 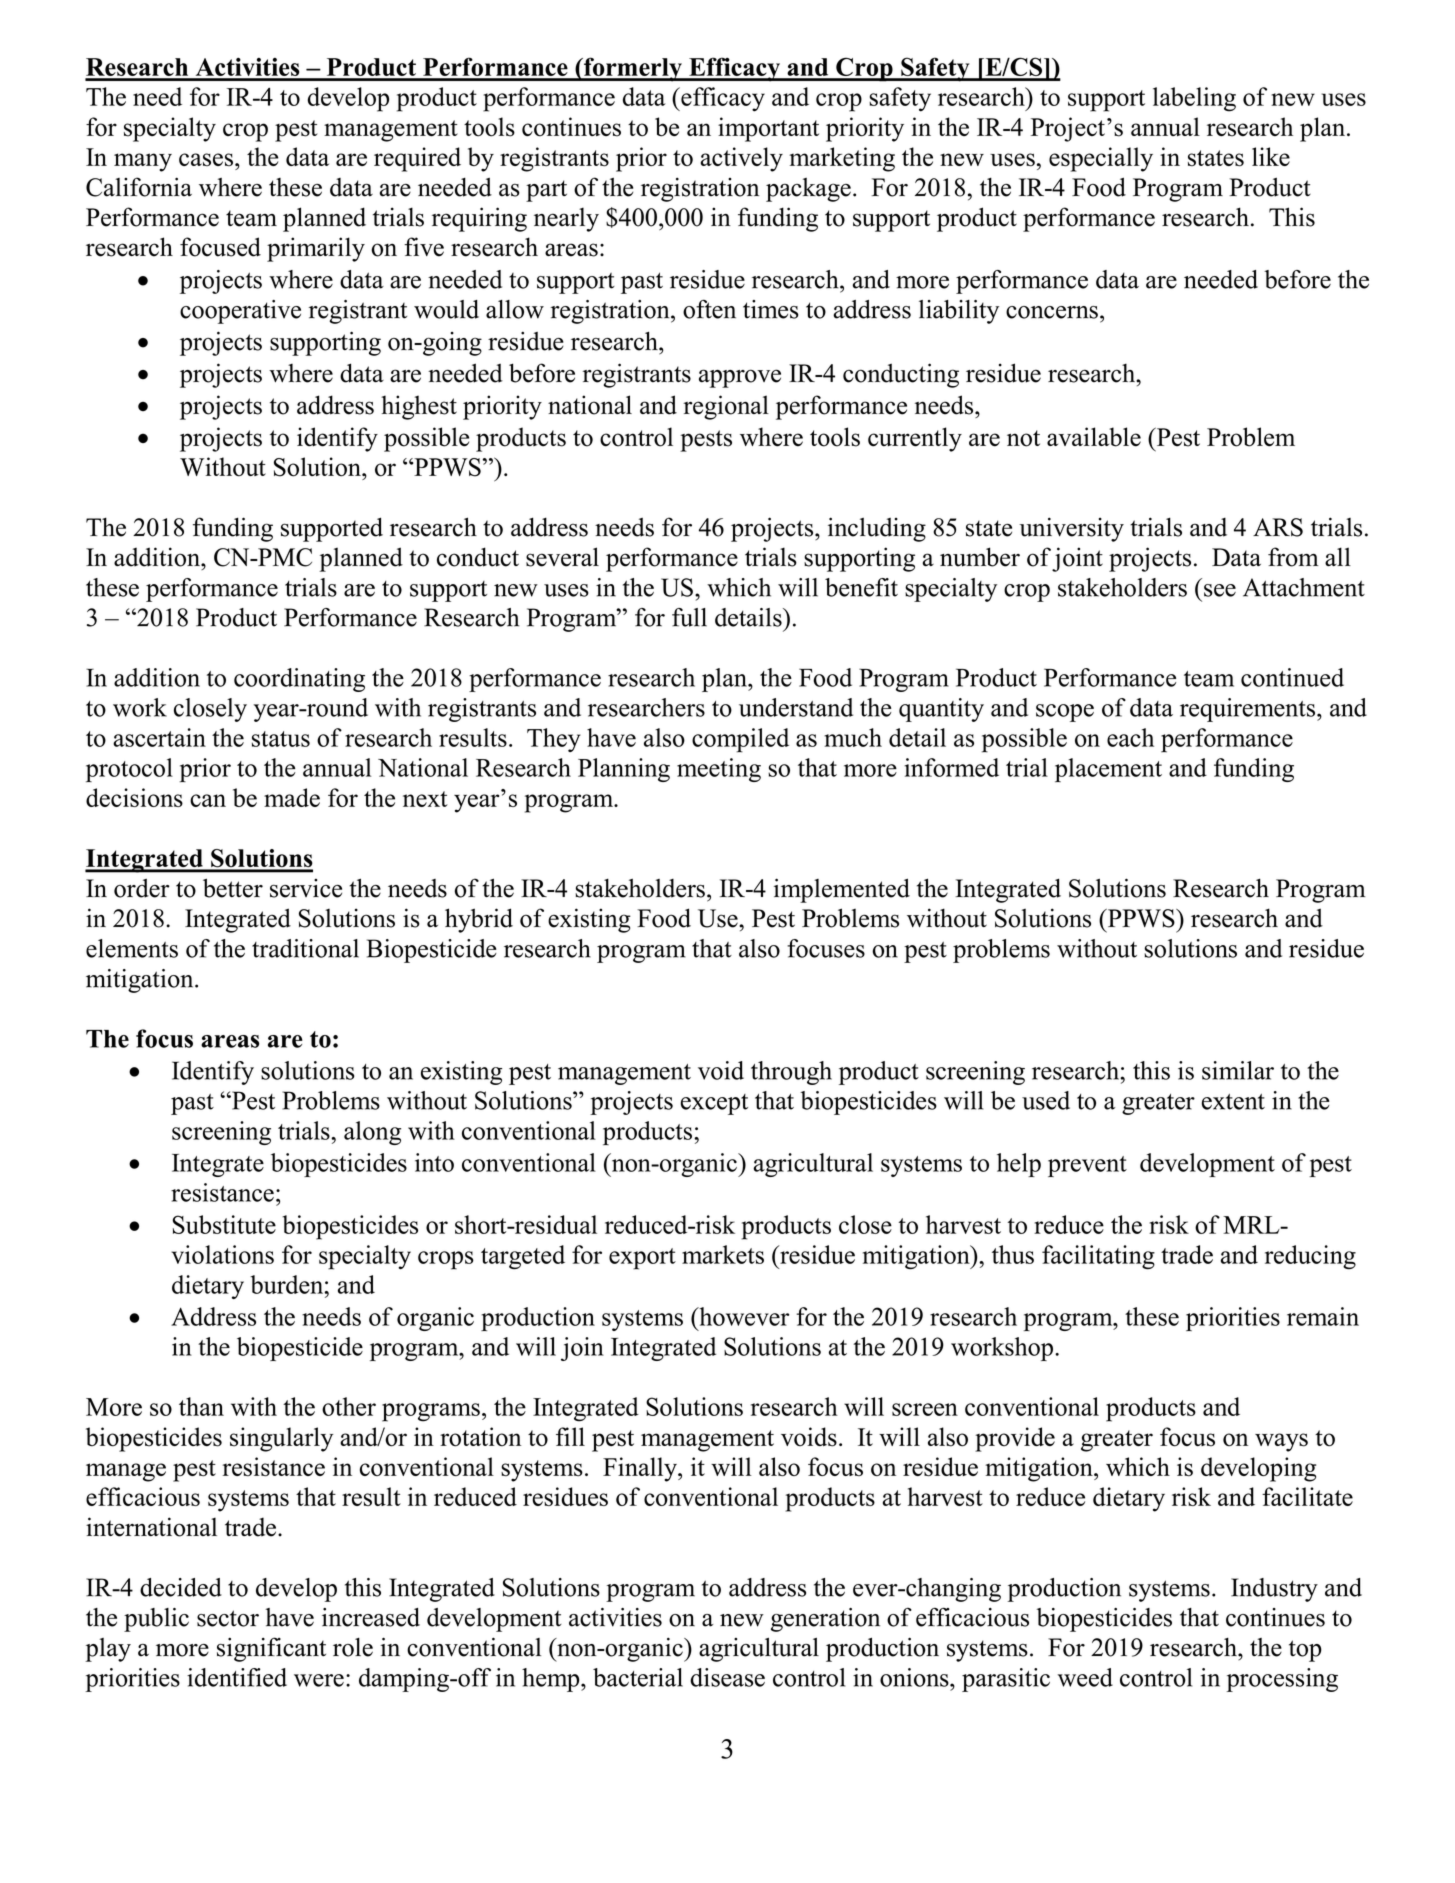 What do you see at coordinates (233, 888) in the page?
I see `better` at bounding box center [233, 888].
